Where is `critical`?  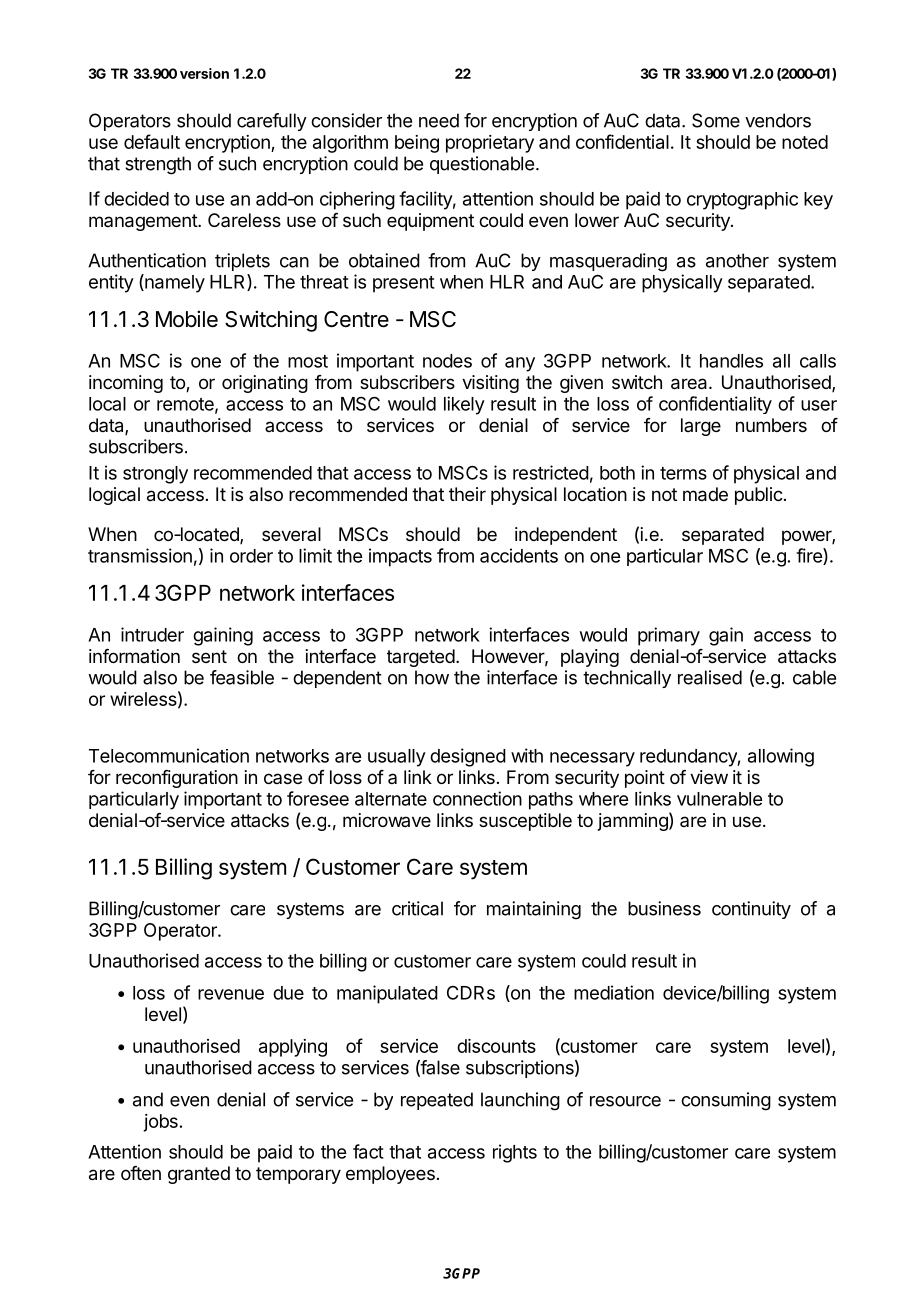
critical is located at coordinates (417, 908).
